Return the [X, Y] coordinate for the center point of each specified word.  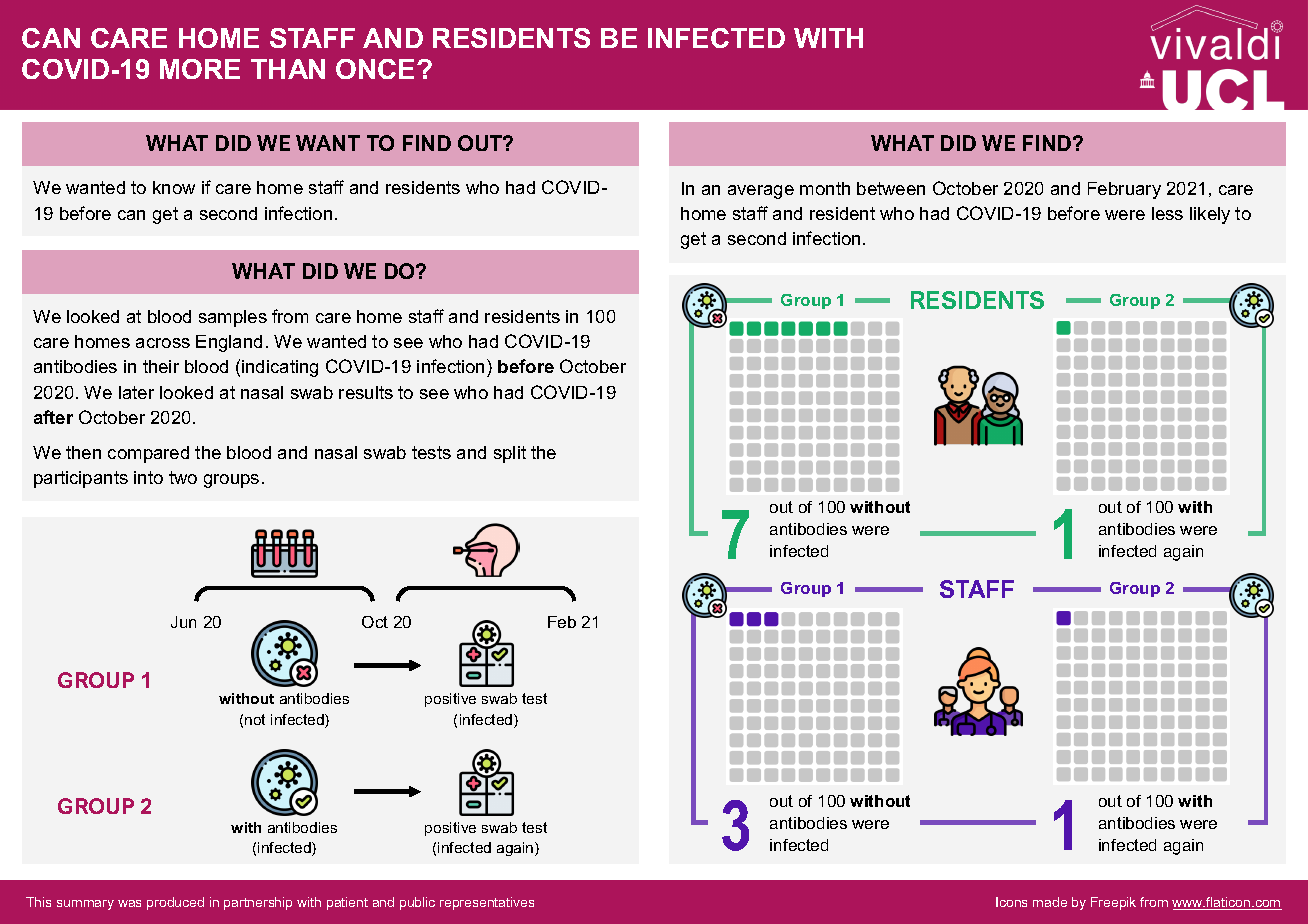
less [1167, 213]
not [255, 719]
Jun [183, 622]
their [161, 366]
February [1124, 190]
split [510, 454]
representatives [487, 903]
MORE [200, 69]
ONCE [377, 69]
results [366, 392]
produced [175, 903]
